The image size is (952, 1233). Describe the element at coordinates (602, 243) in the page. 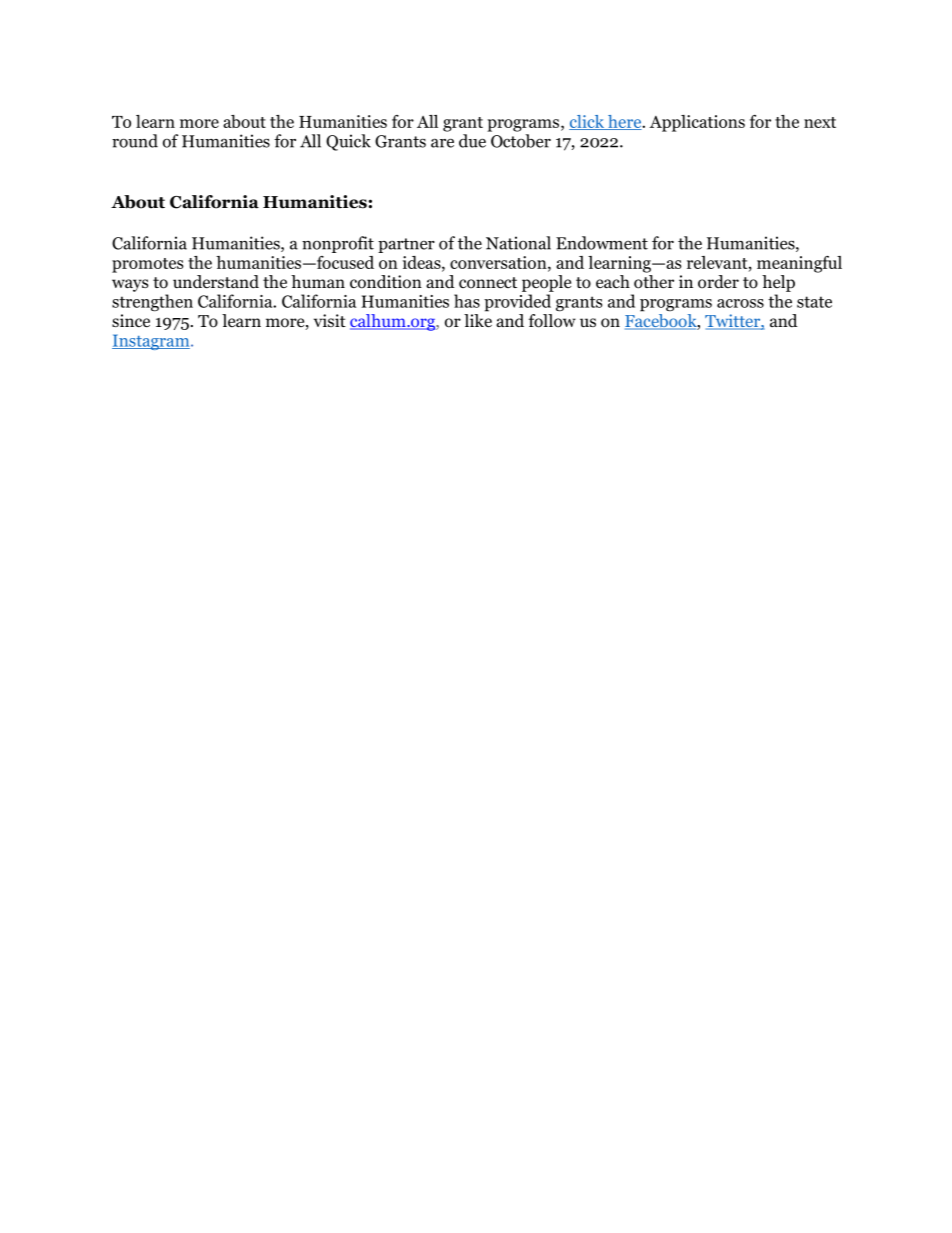

I see `Endowment` at that location.
